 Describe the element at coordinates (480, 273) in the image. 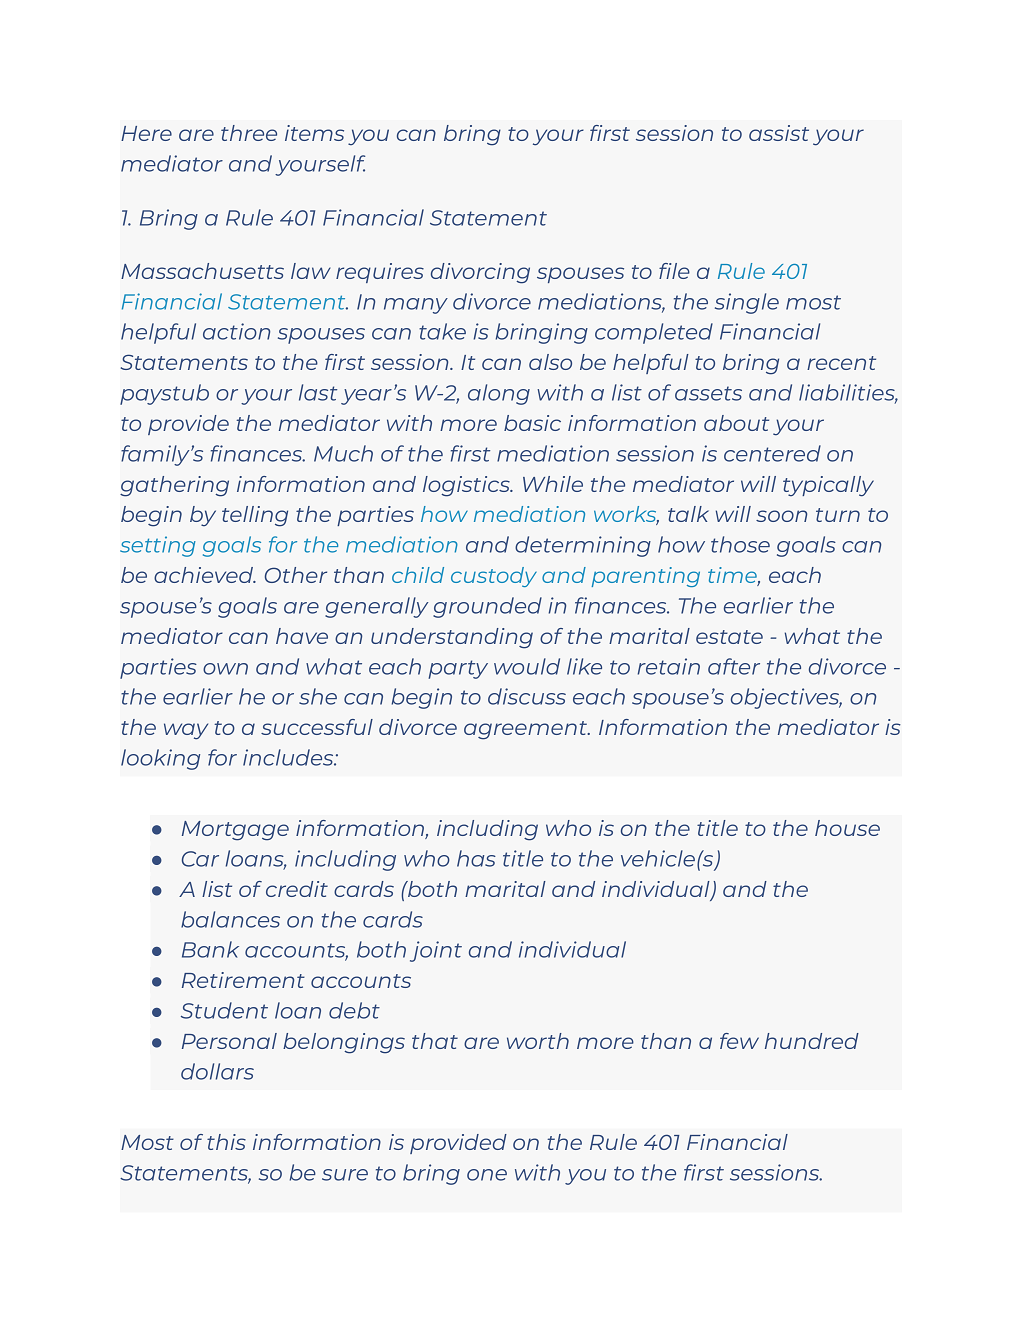

I see `divorcing` at that location.
